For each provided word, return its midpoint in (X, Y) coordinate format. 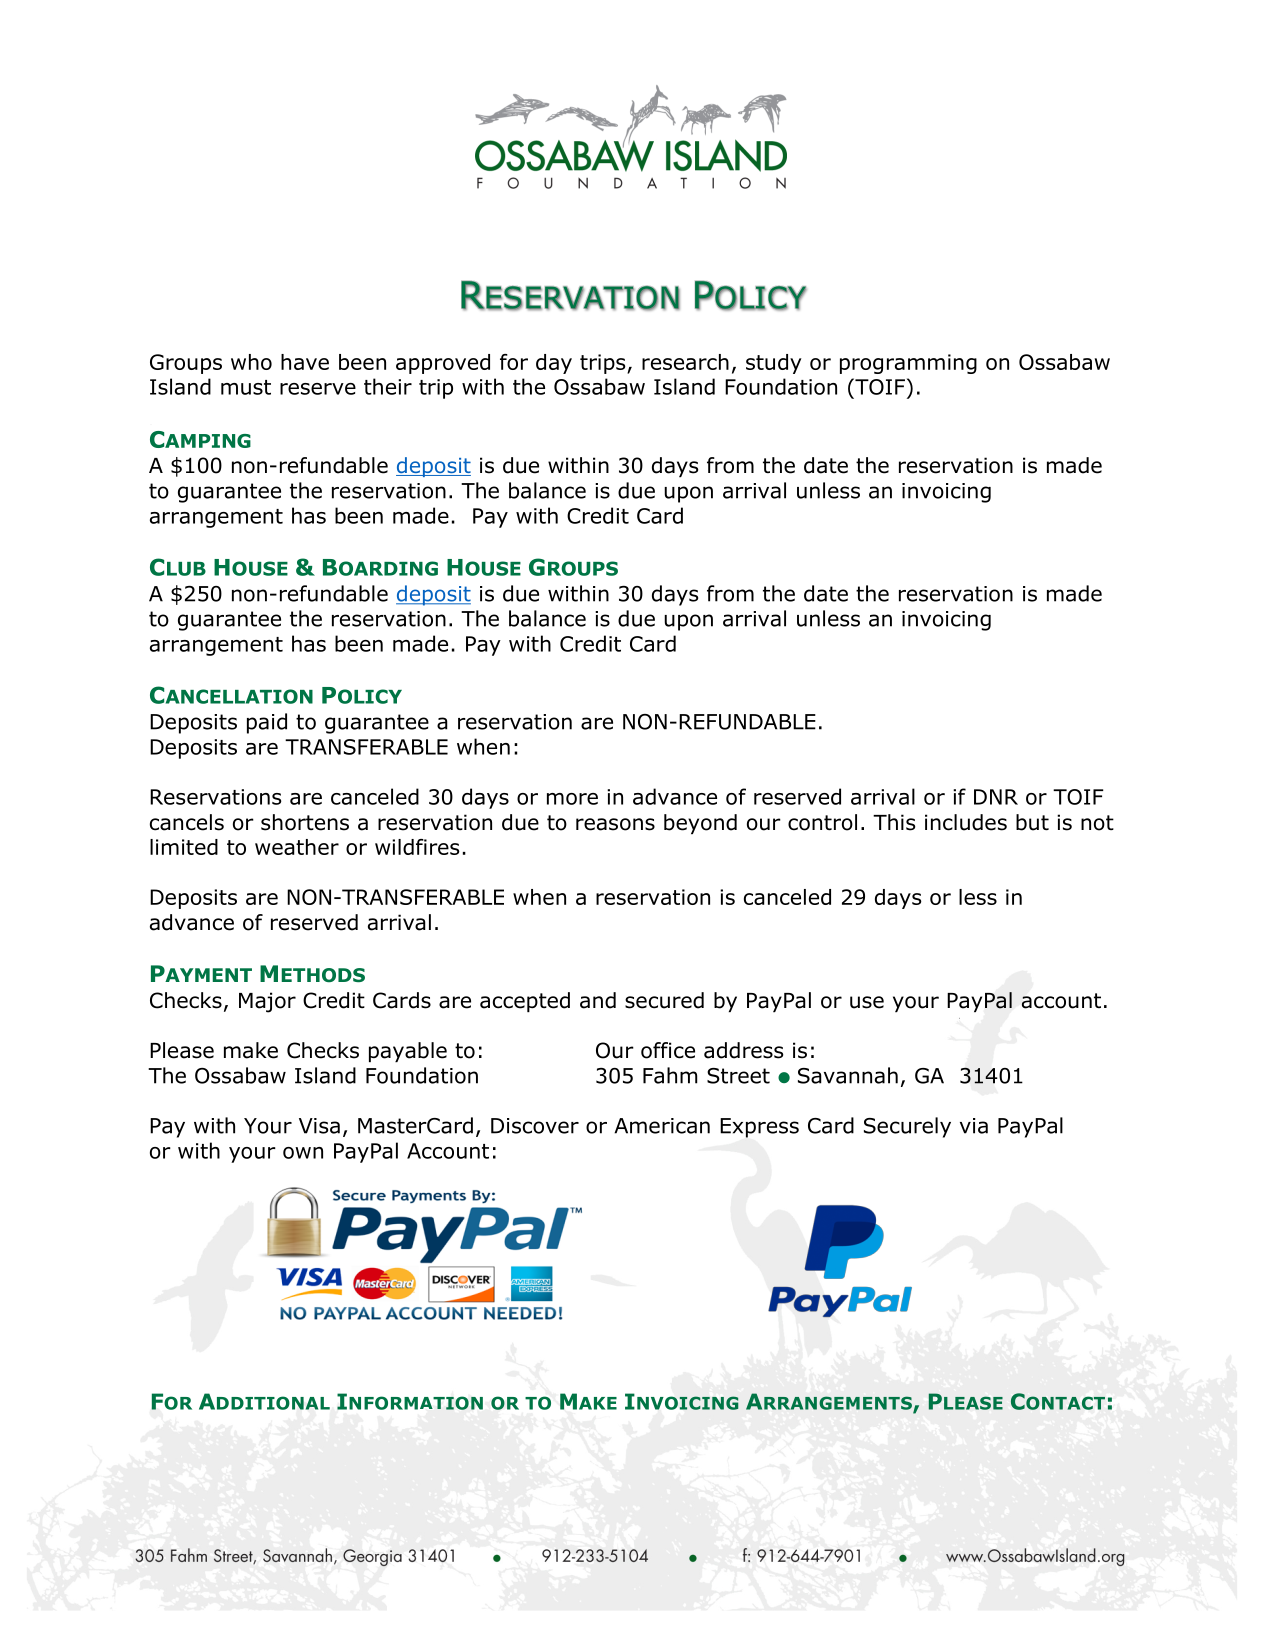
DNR (996, 797)
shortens (305, 822)
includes (966, 822)
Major (267, 1002)
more (572, 799)
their (388, 386)
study (774, 364)
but (1032, 822)
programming (908, 364)
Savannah (848, 1075)
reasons (615, 824)
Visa (319, 1126)
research (685, 362)
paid (267, 723)
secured (664, 1000)
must (246, 387)
